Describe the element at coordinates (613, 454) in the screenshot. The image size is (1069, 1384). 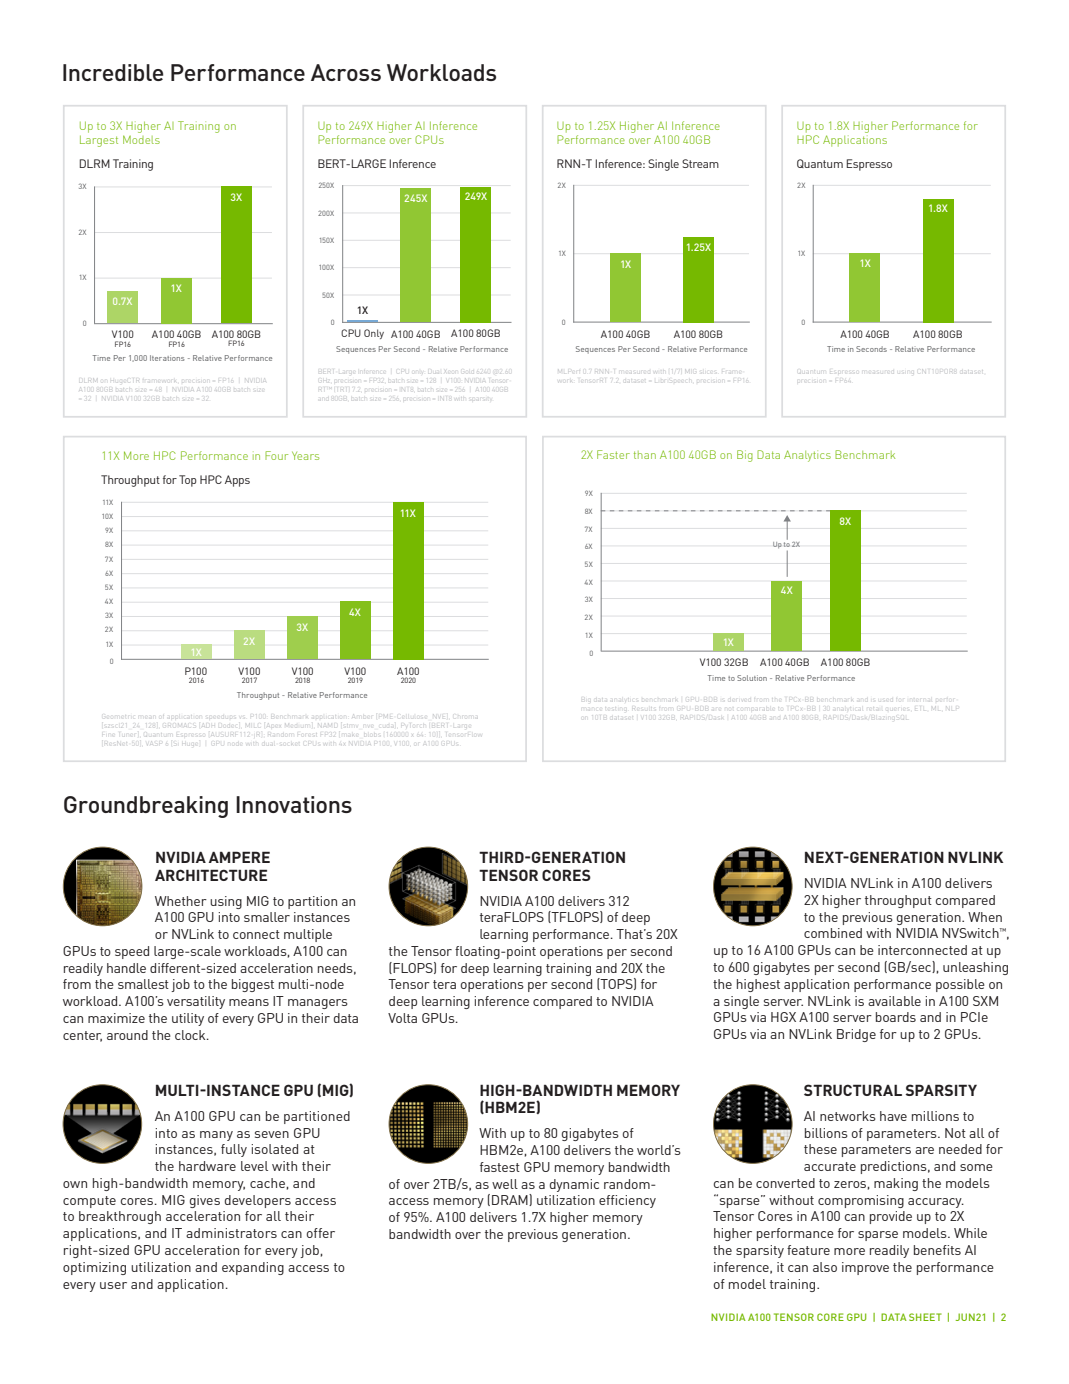
I see `Faster` at that location.
